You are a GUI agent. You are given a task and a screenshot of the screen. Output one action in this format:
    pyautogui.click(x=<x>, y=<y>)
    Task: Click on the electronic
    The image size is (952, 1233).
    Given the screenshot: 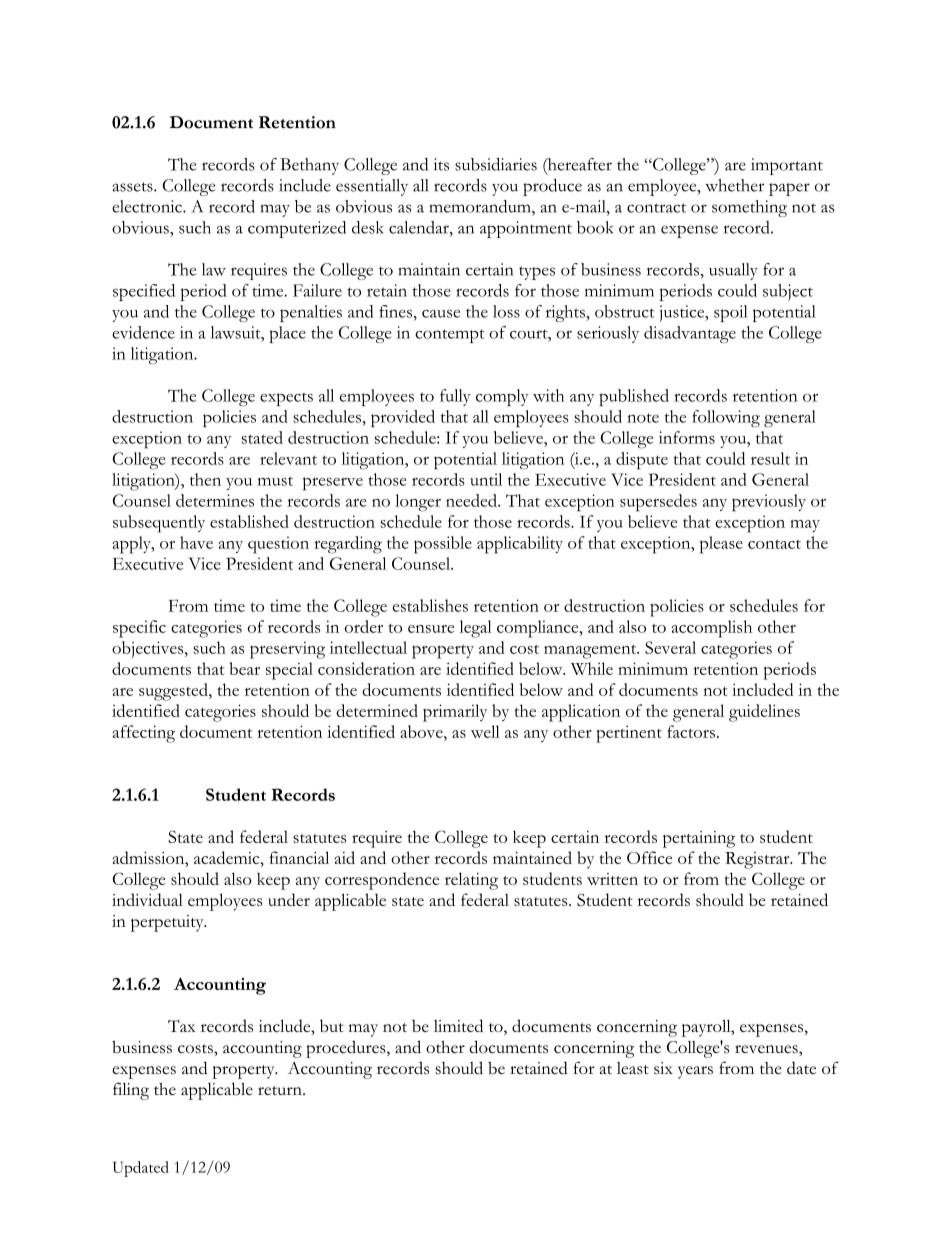 What is the action you would take?
    pyautogui.click(x=148, y=206)
